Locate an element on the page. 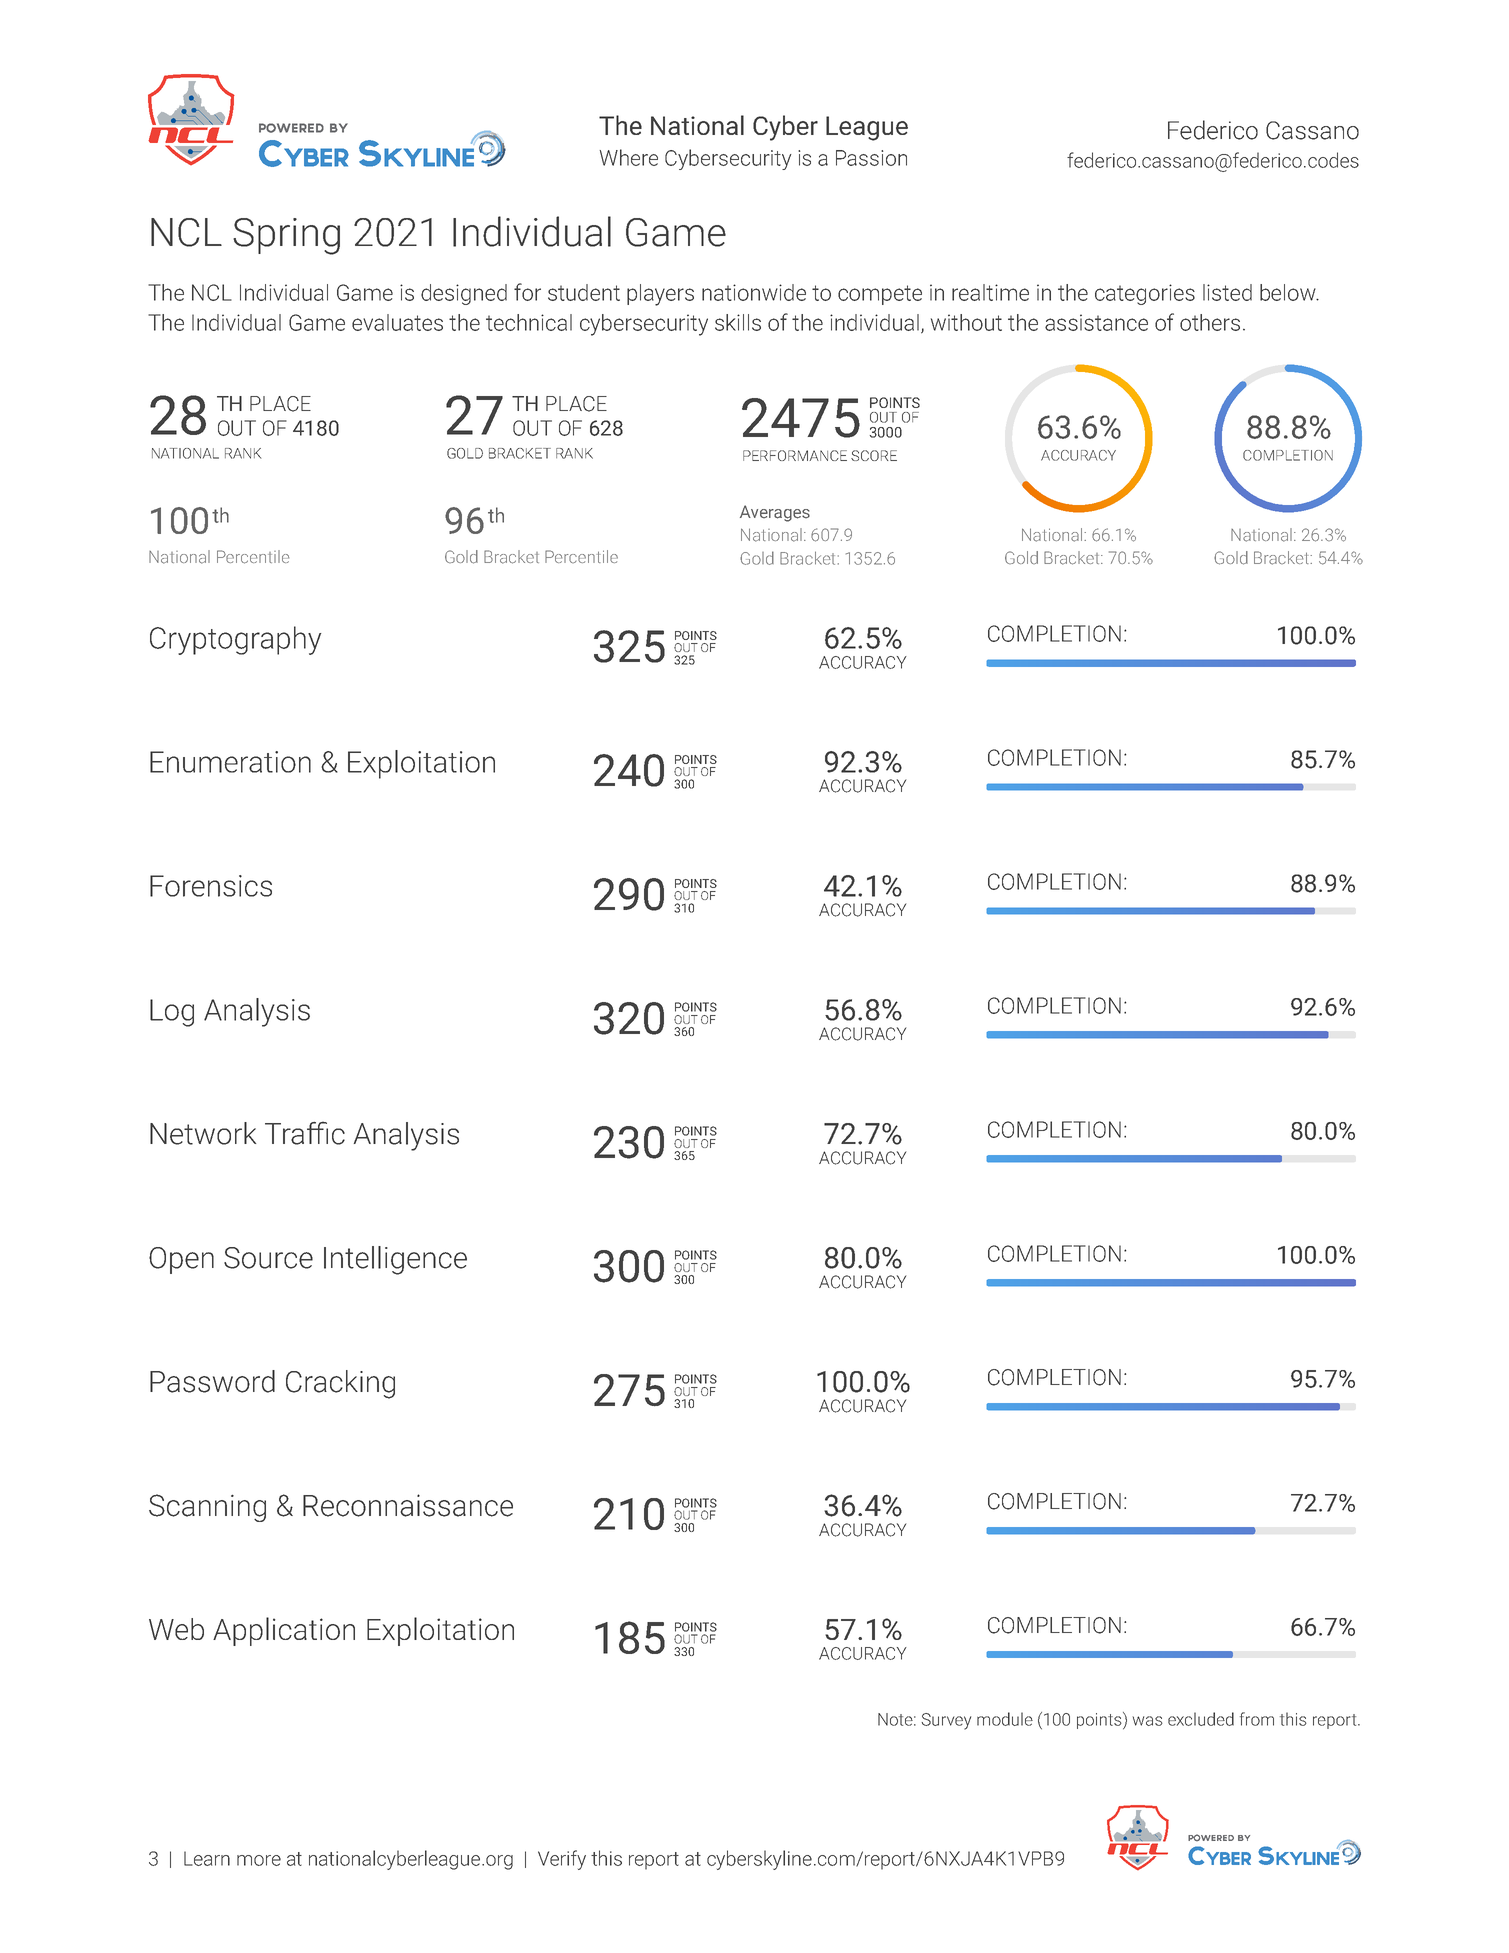 The image size is (1509, 1953). more is located at coordinates (259, 1860).
